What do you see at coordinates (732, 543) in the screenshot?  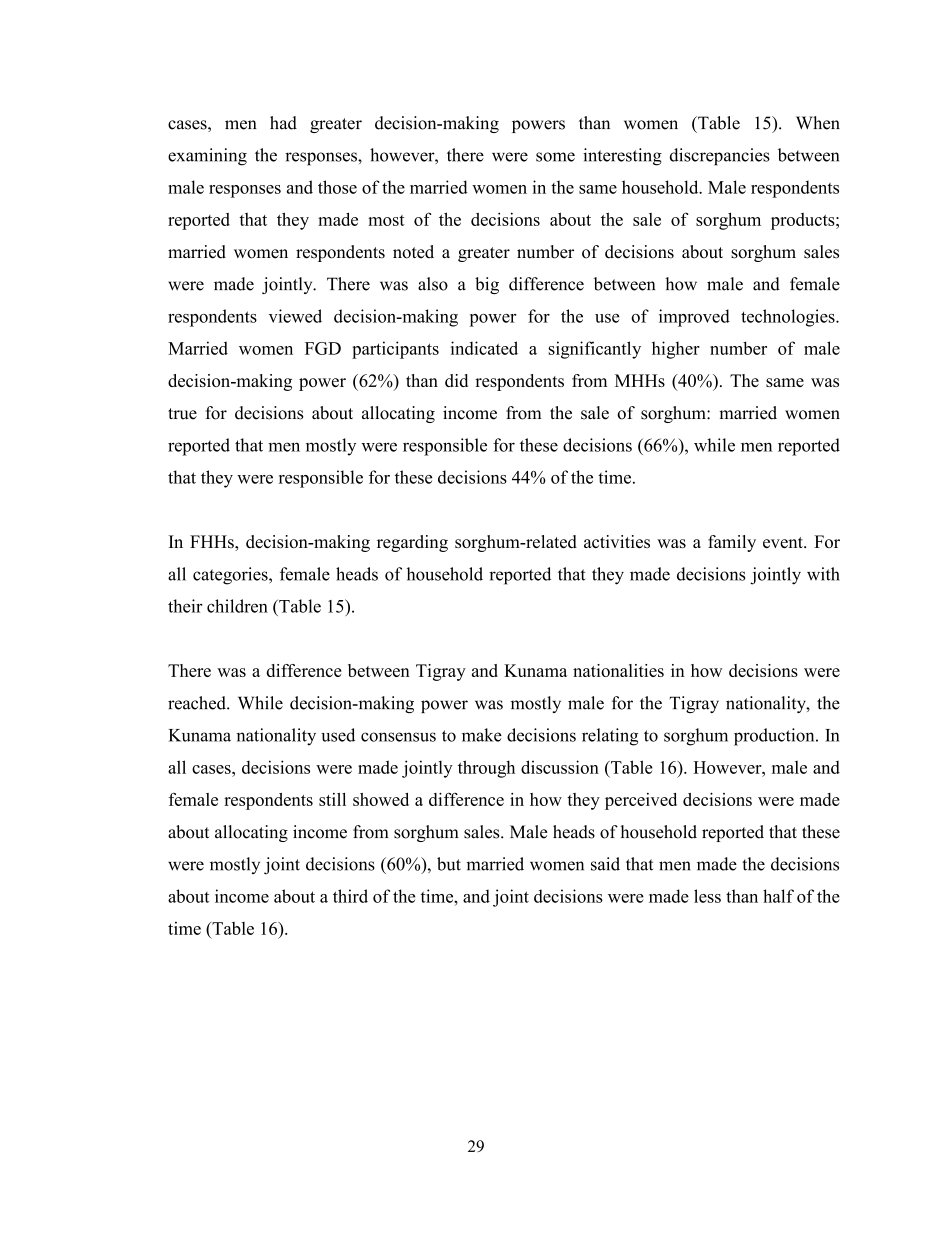 I see `family` at bounding box center [732, 543].
